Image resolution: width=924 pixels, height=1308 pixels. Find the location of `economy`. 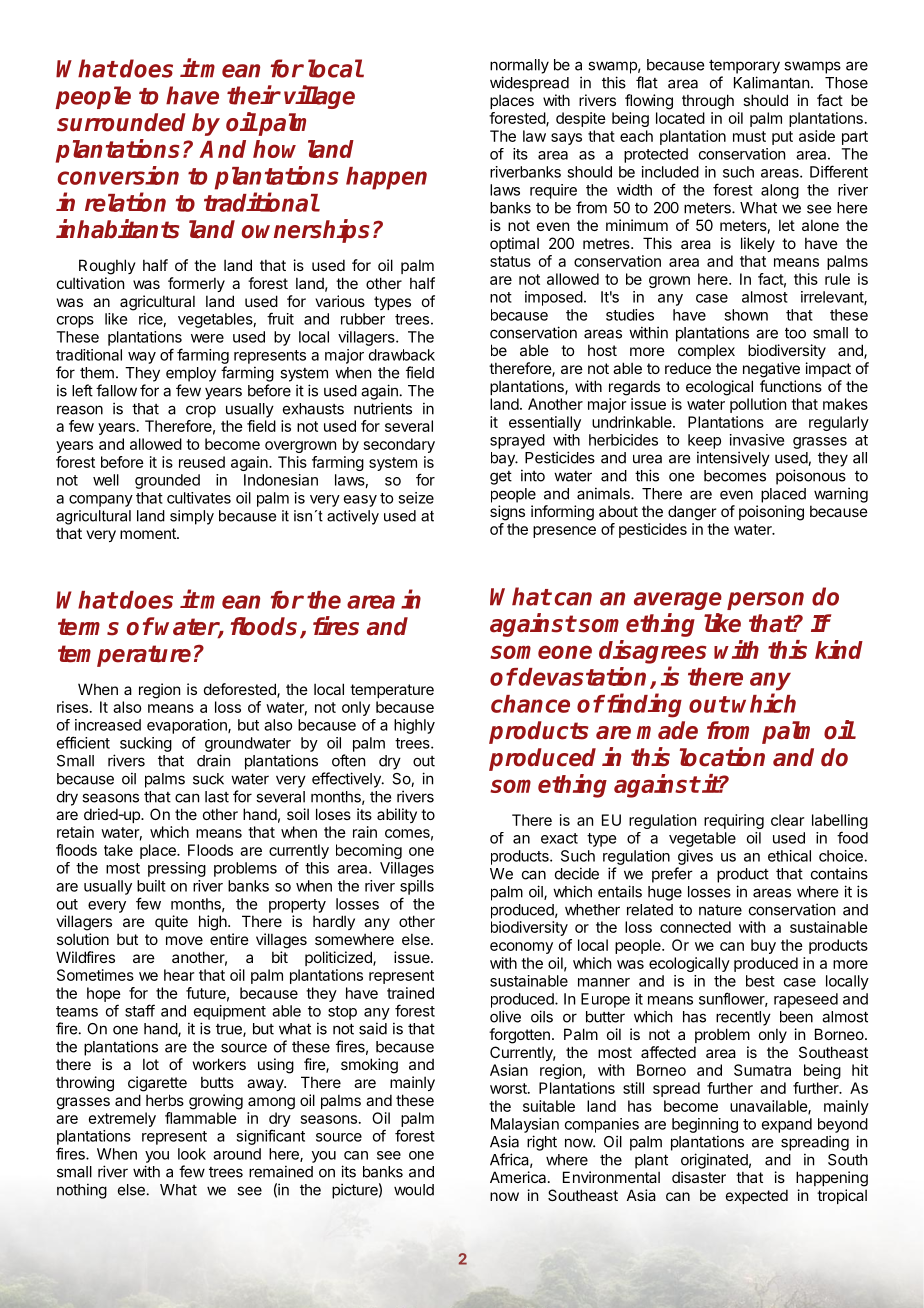

economy is located at coordinates (521, 948).
